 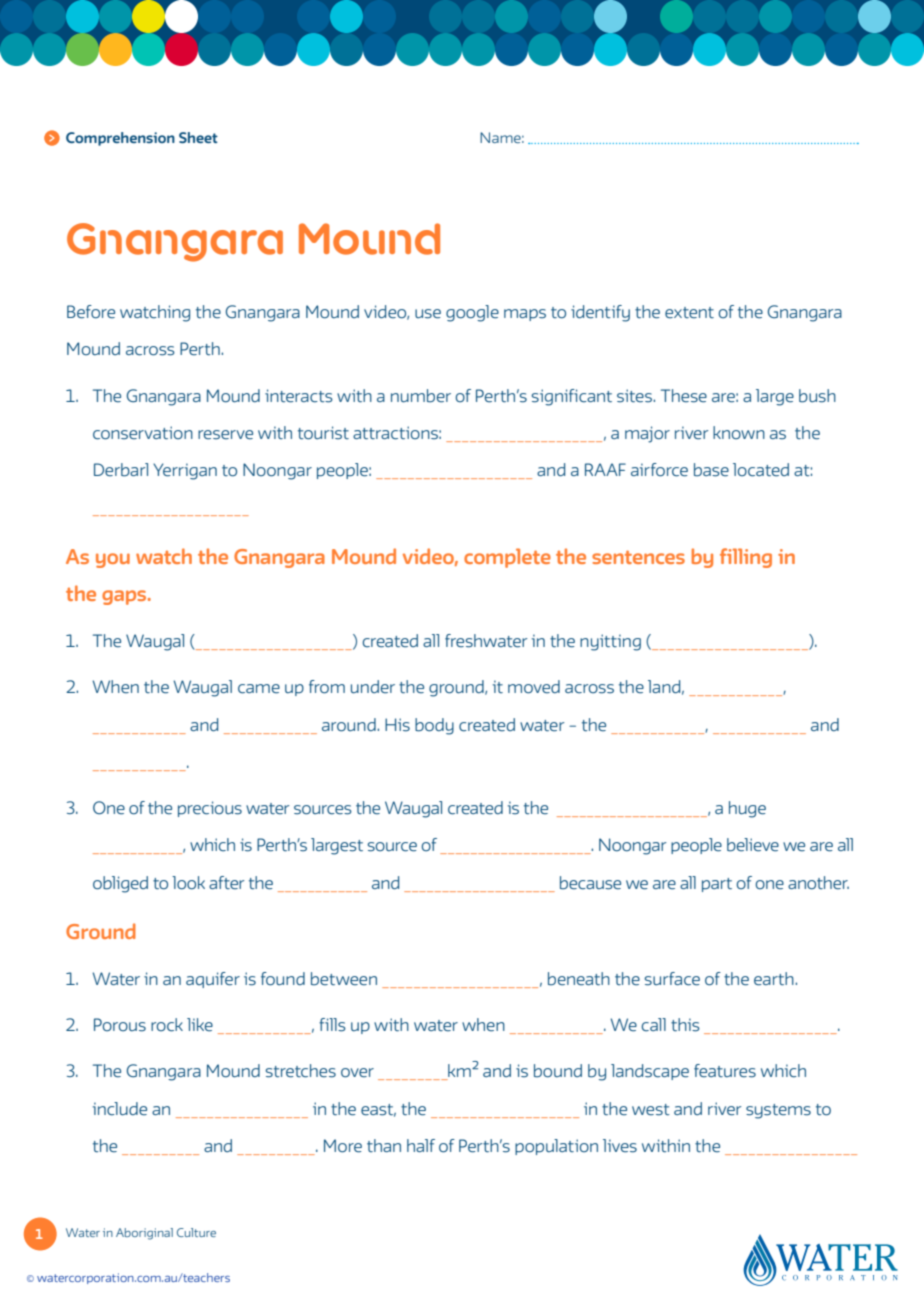 What do you see at coordinates (213, 980) in the screenshot?
I see `aquifer` at bounding box center [213, 980].
